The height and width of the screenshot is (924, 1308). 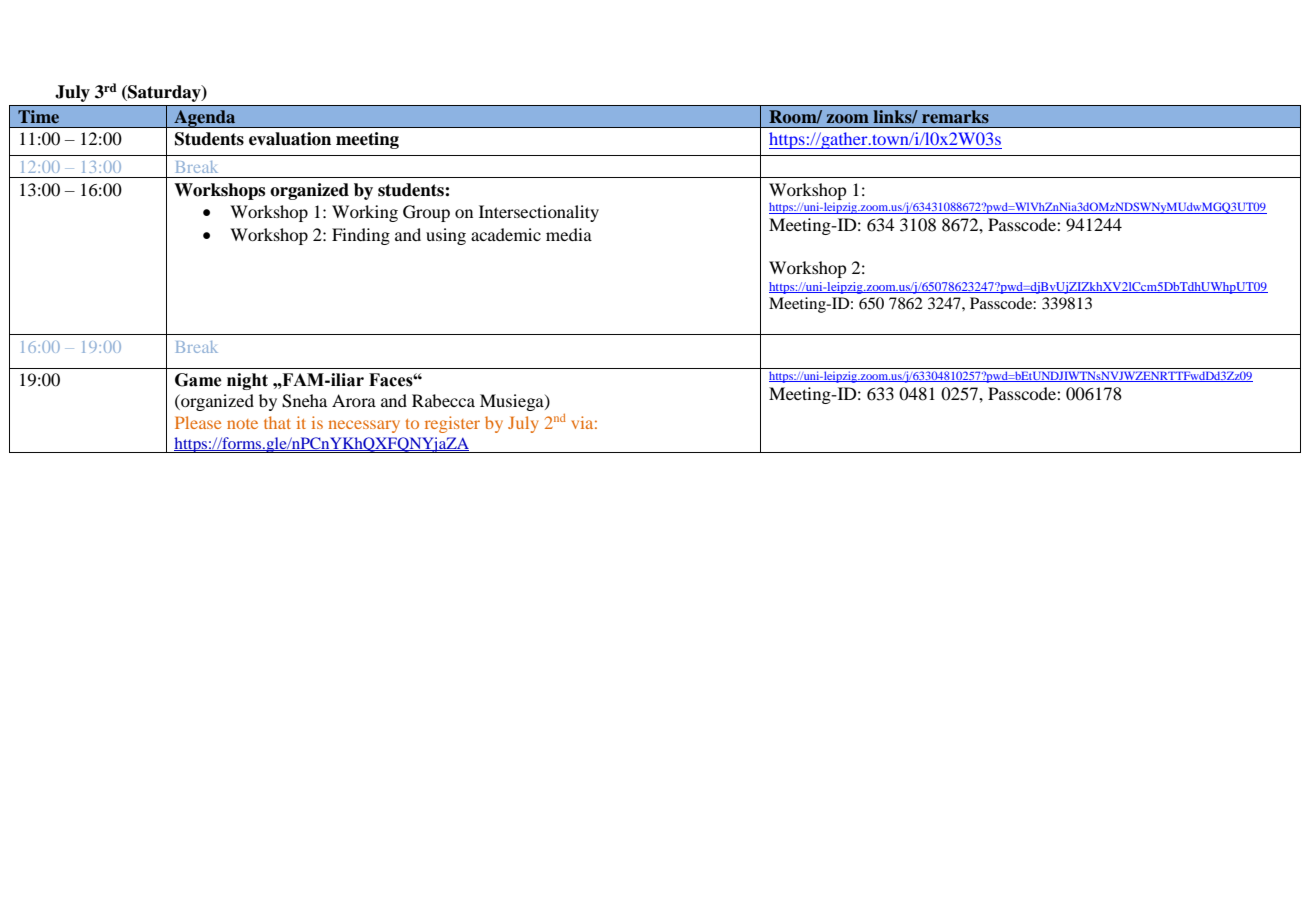 What do you see at coordinates (290, 139) in the screenshot?
I see `evaluation` at bounding box center [290, 139].
